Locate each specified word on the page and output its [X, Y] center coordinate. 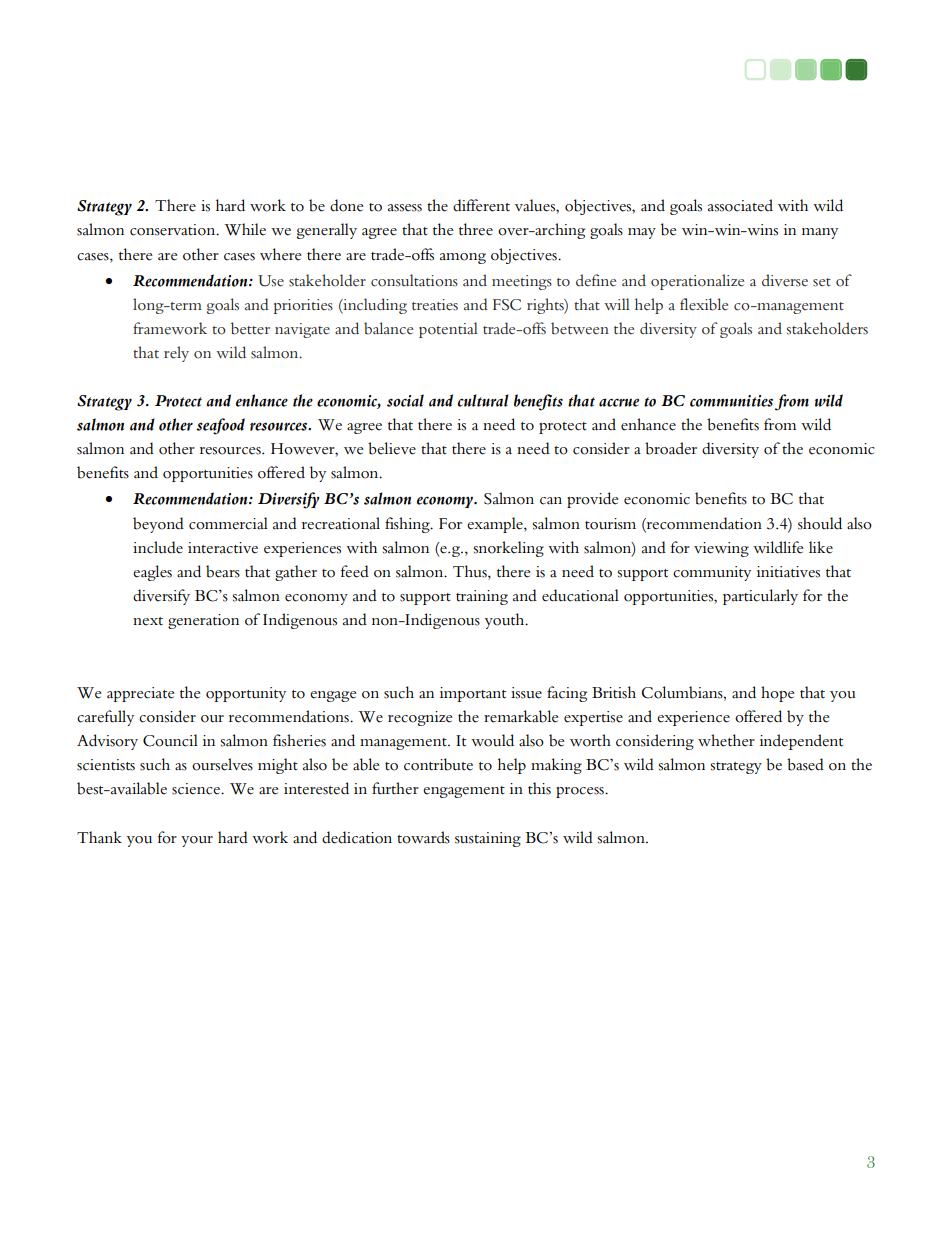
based [805, 764]
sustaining [488, 839]
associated [740, 205]
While [245, 229]
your [197, 841]
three [476, 229]
